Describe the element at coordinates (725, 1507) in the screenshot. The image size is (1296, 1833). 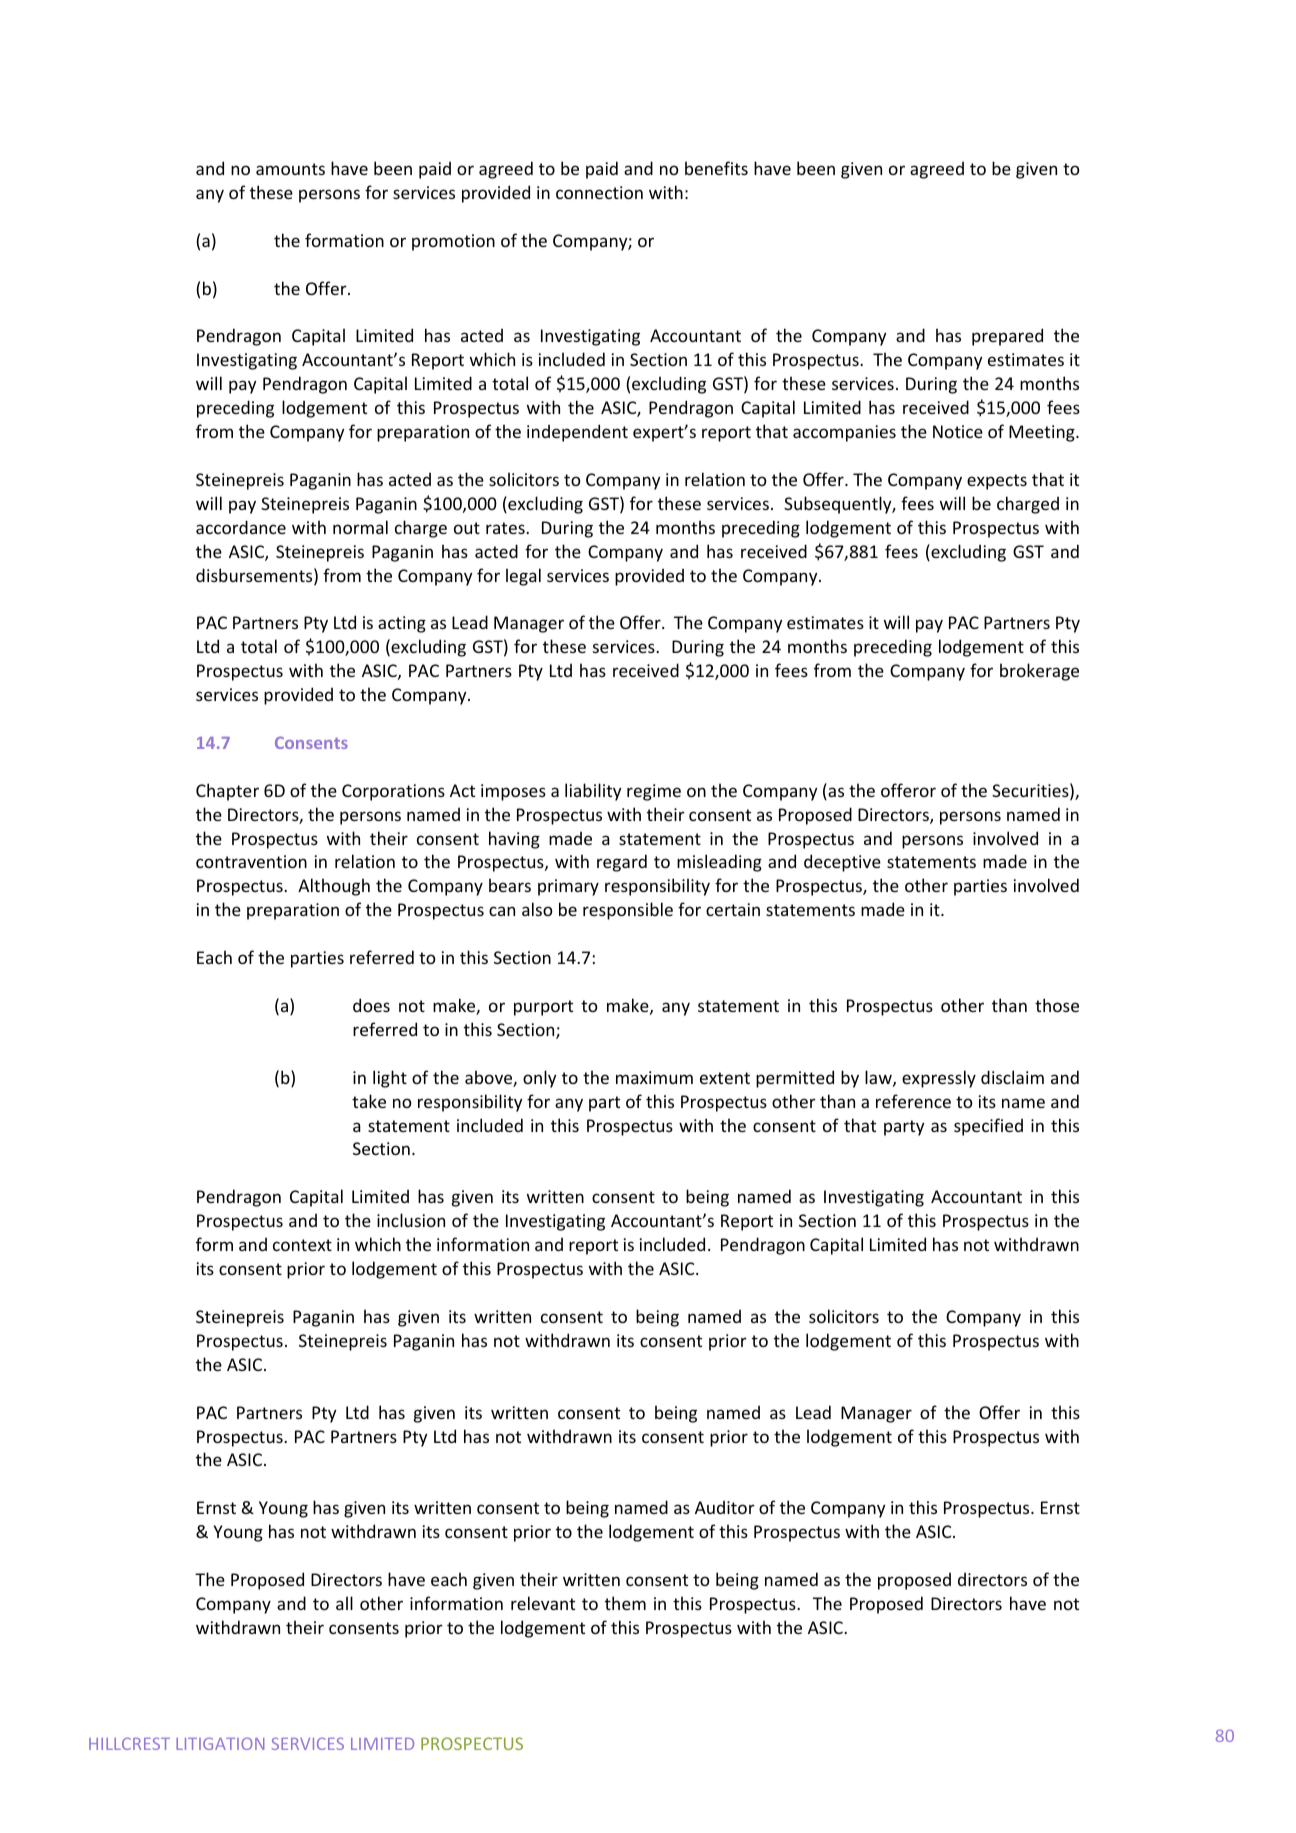
I see `Auditor` at that location.
